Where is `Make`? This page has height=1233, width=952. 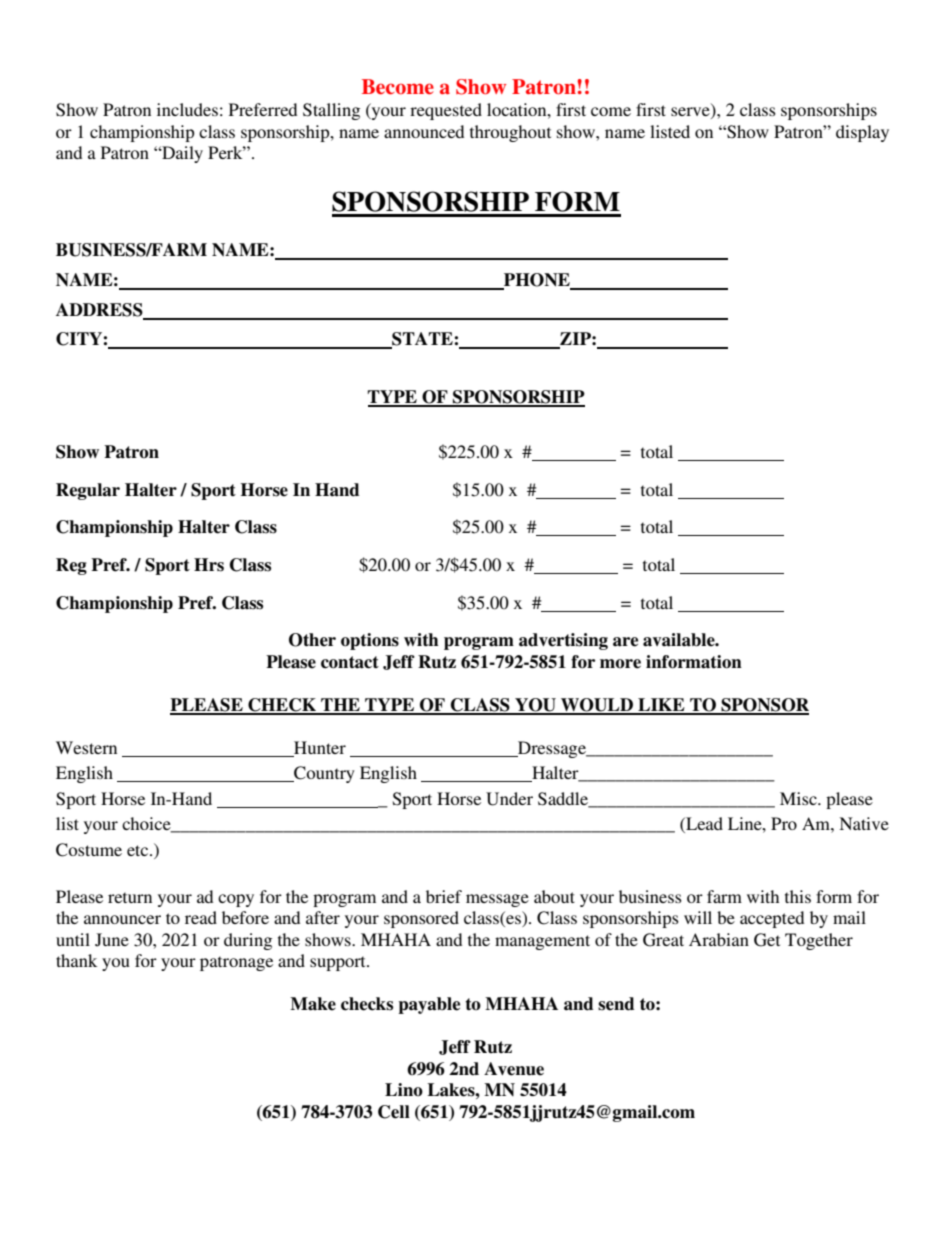
Make is located at coordinates (313, 1004).
